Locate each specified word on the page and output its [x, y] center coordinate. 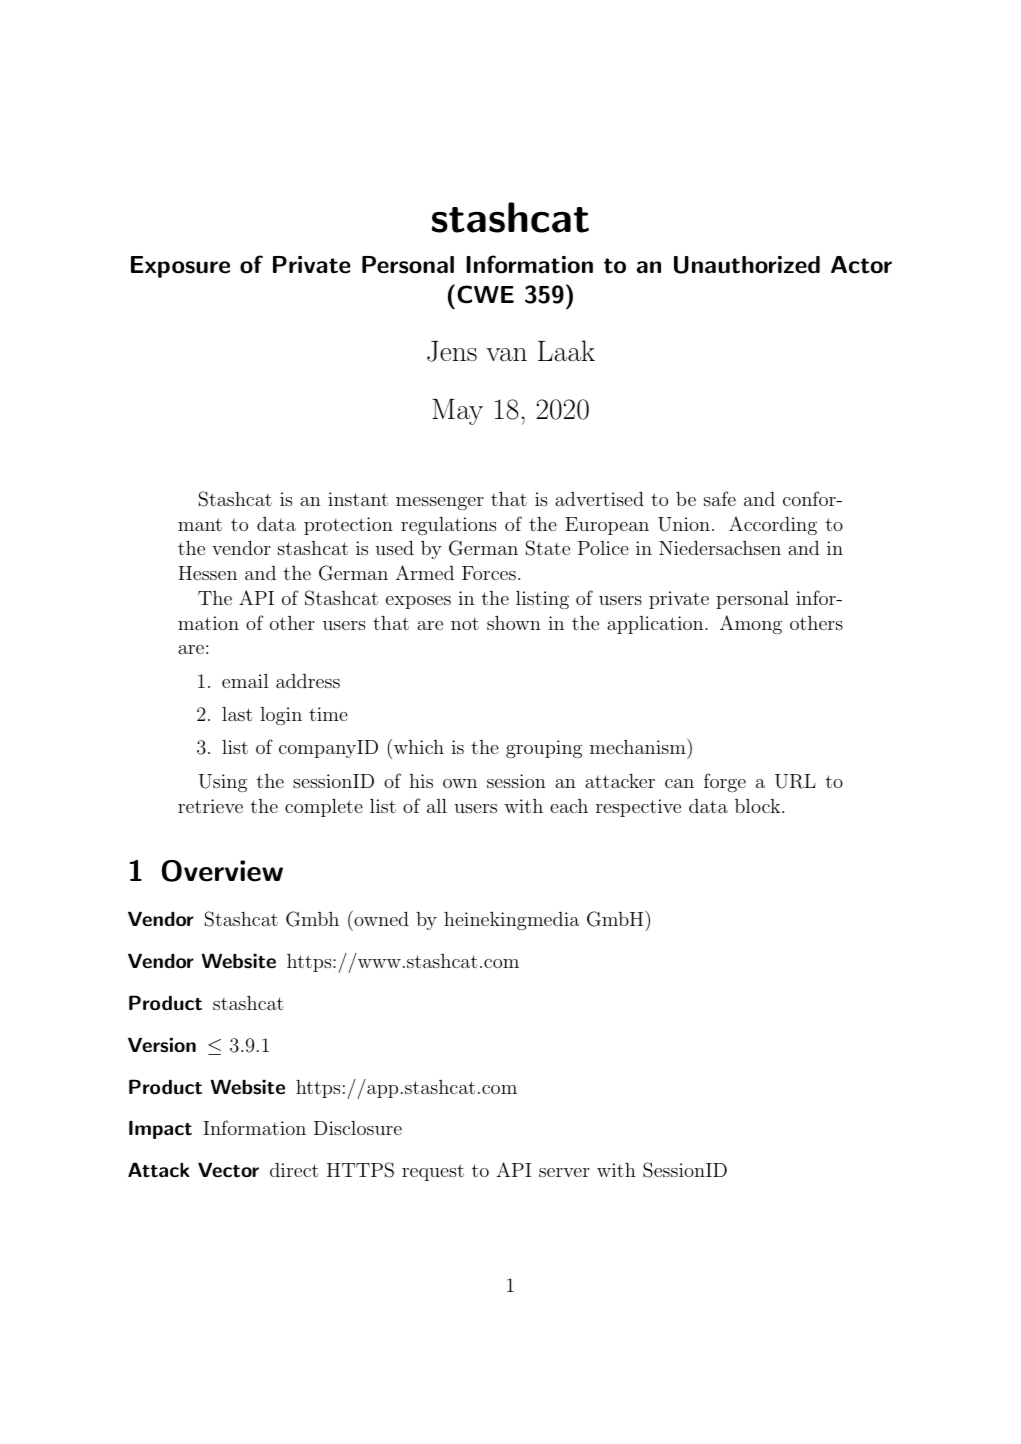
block [757, 806]
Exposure [180, 267]
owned [380, 918]
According [773, 525]
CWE [485, 294]
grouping [544, 749]
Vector [228, 1170]
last [237, 714]
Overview [222, 871]
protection [348, 526]
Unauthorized [747, 265]
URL [795, 781]
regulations [448, 526]
